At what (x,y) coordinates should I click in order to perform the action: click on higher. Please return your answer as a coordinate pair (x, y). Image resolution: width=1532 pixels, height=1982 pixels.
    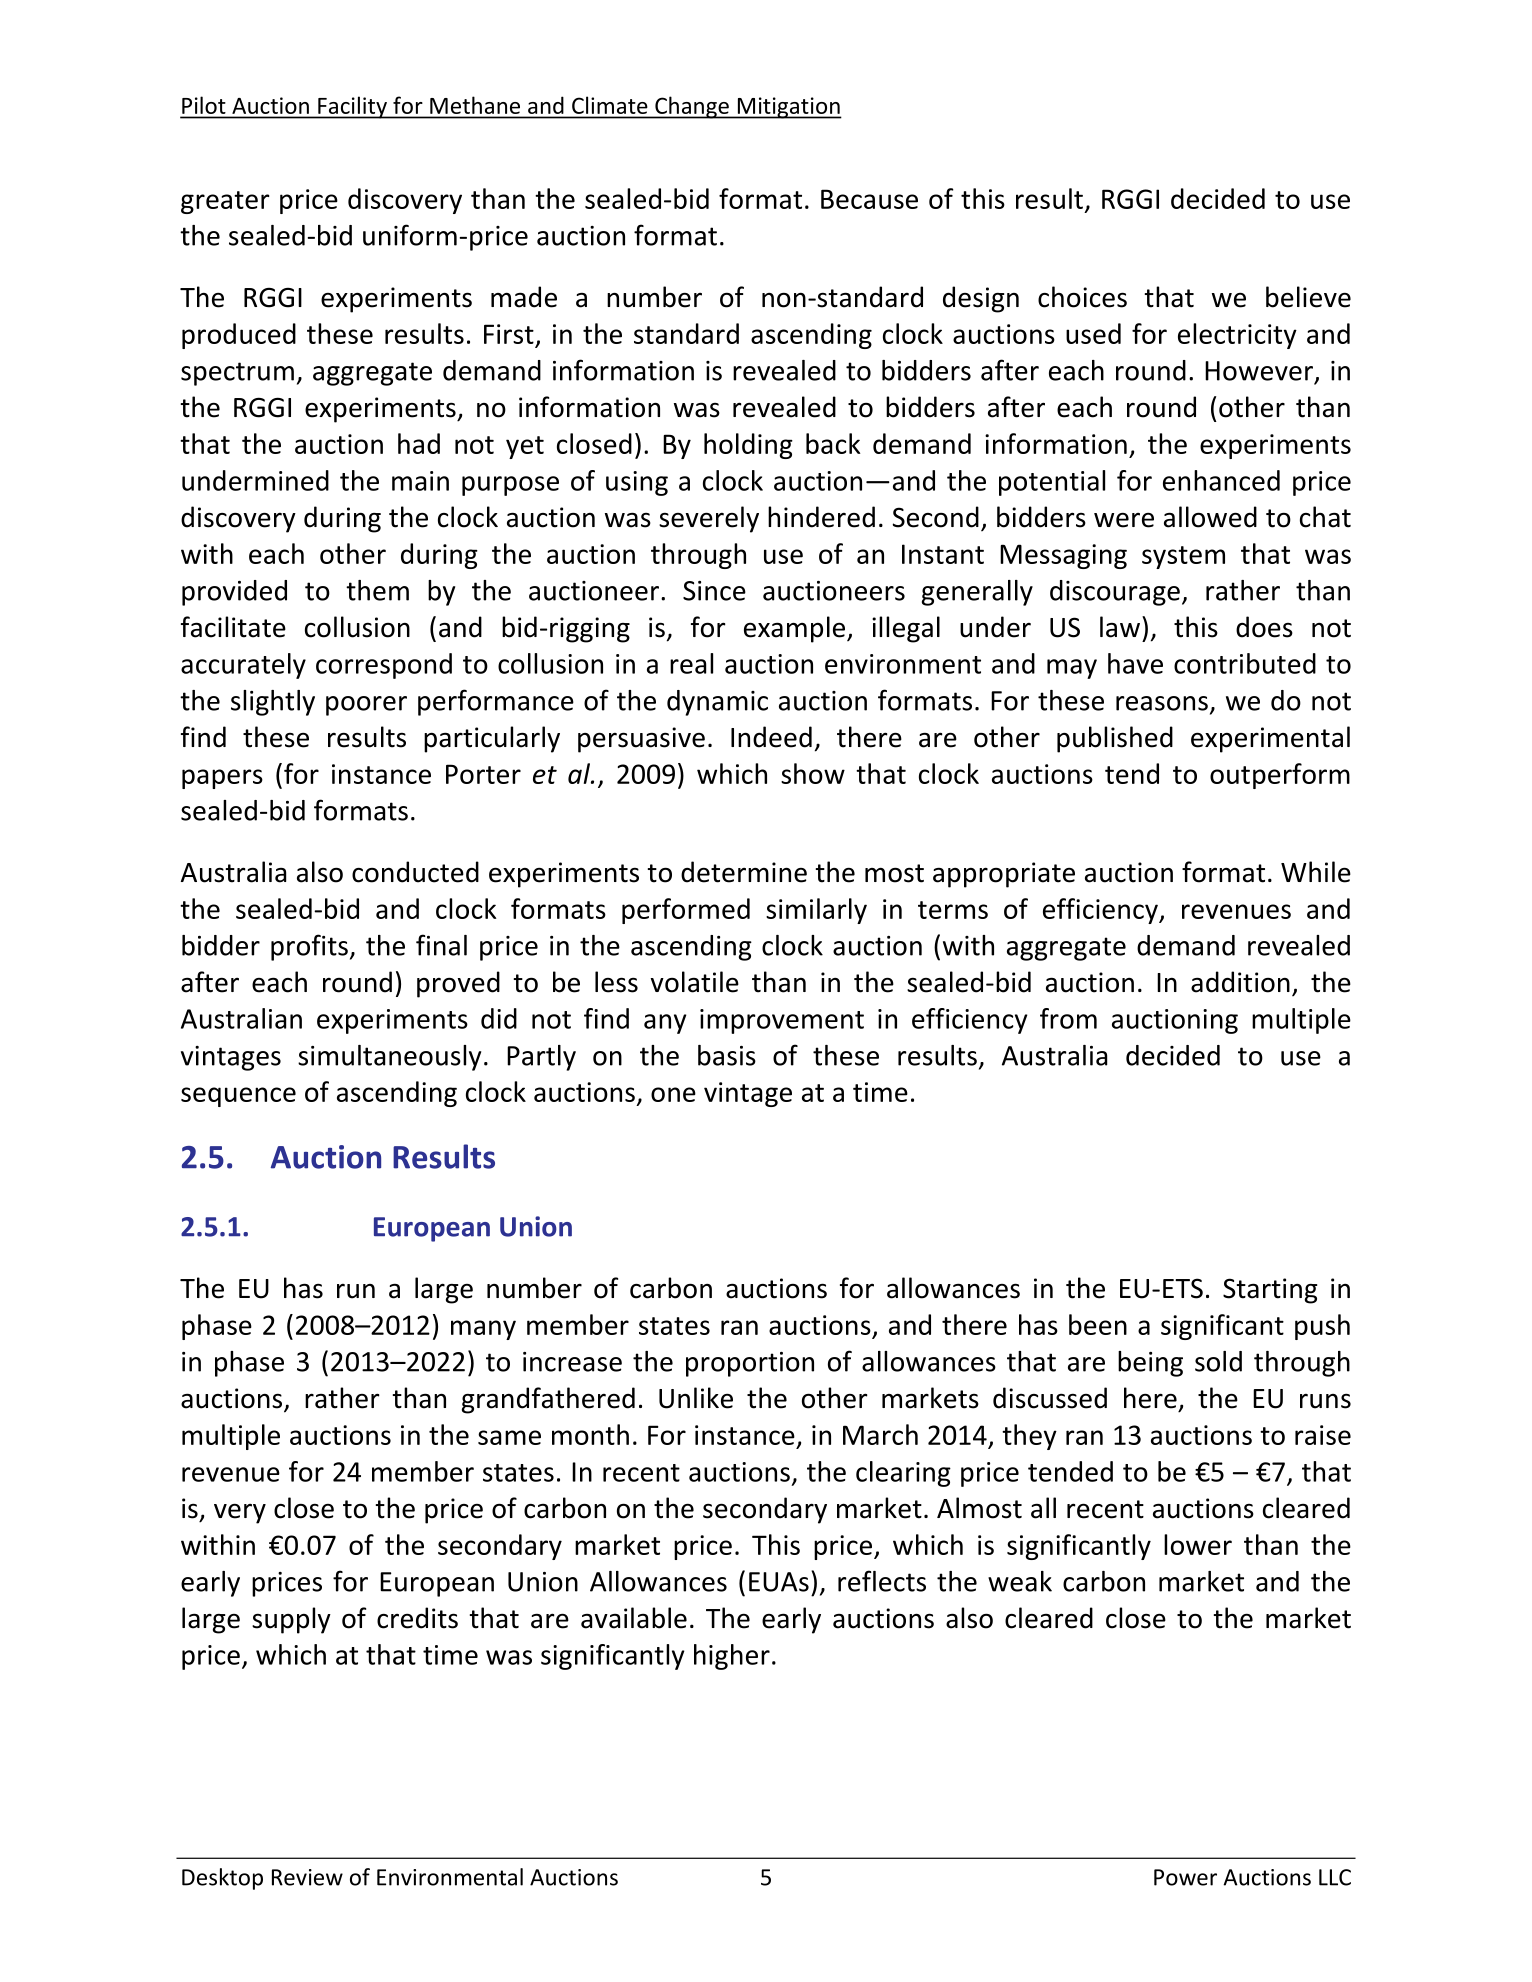
    Looking at the image, I should click on (732, 1657).
